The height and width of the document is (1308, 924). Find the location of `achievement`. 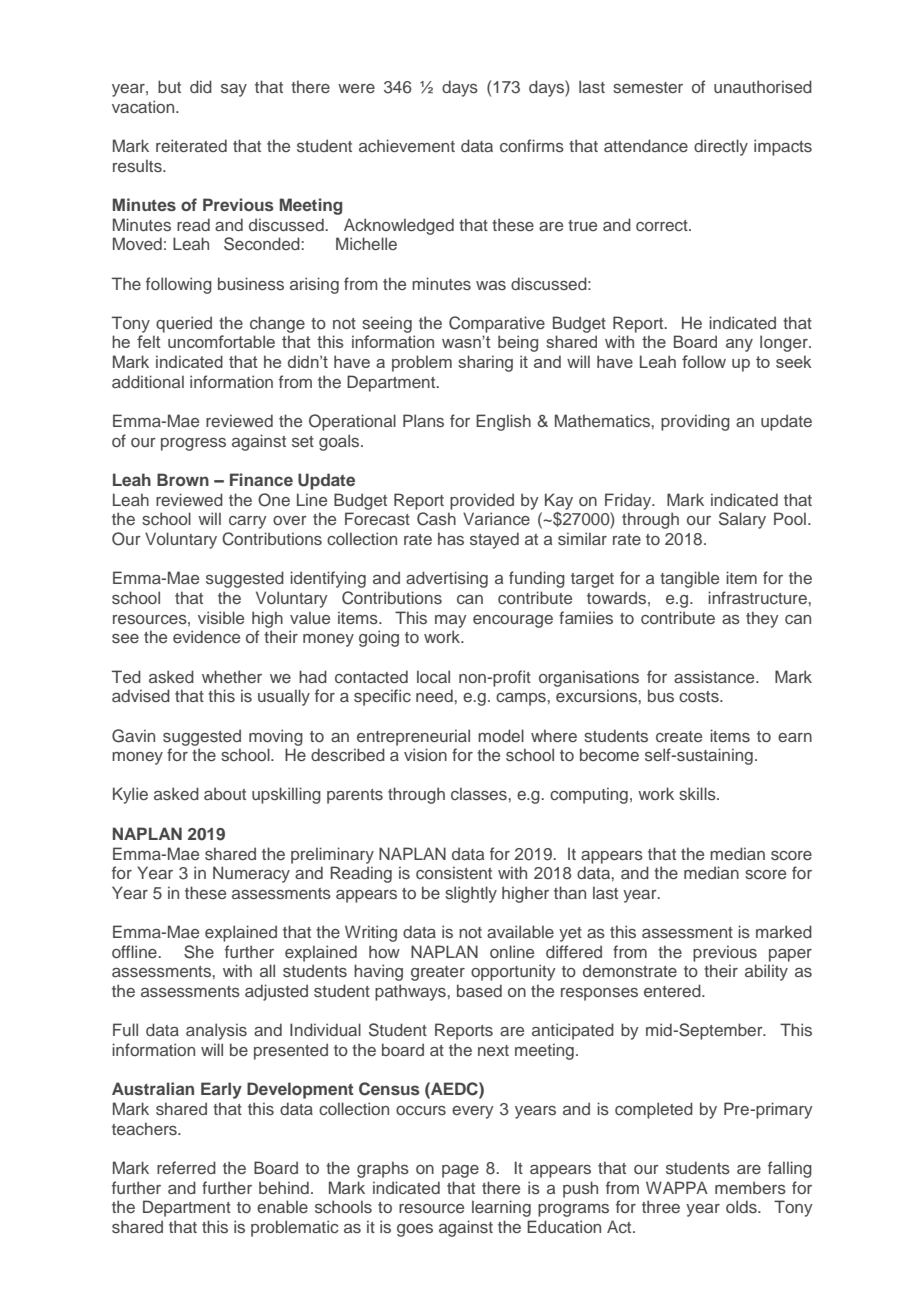

achievement is located at coordinates (407, 145).
